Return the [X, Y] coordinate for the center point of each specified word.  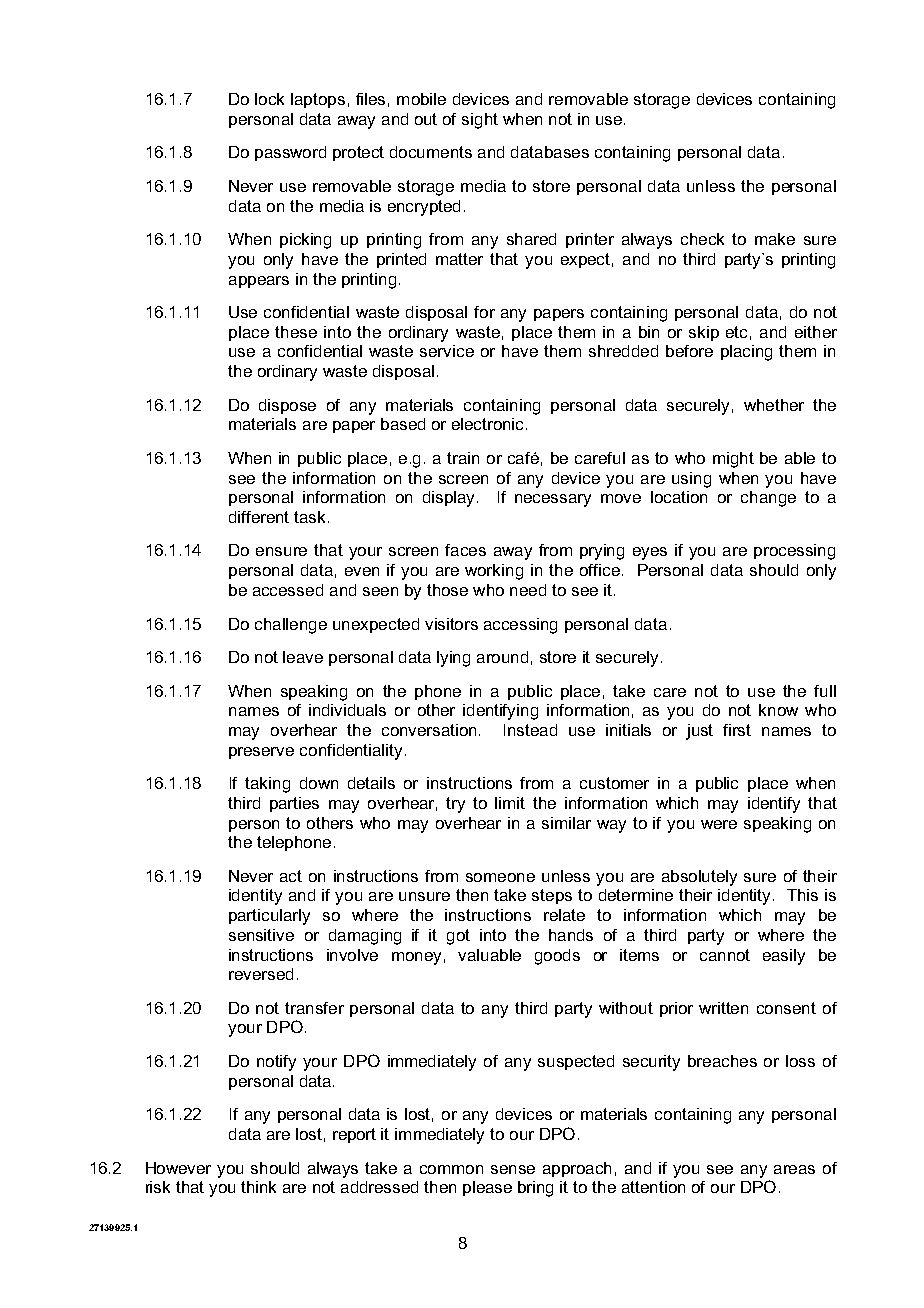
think [258, 1187]
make [775, 239]
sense [513, 1169]
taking [267, 785]
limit [510, 803]
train [463, 458]
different [259, 517]
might [733, 460]
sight [480, 121]
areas [794, 1169]
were [719, 824]
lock [269, 99]
